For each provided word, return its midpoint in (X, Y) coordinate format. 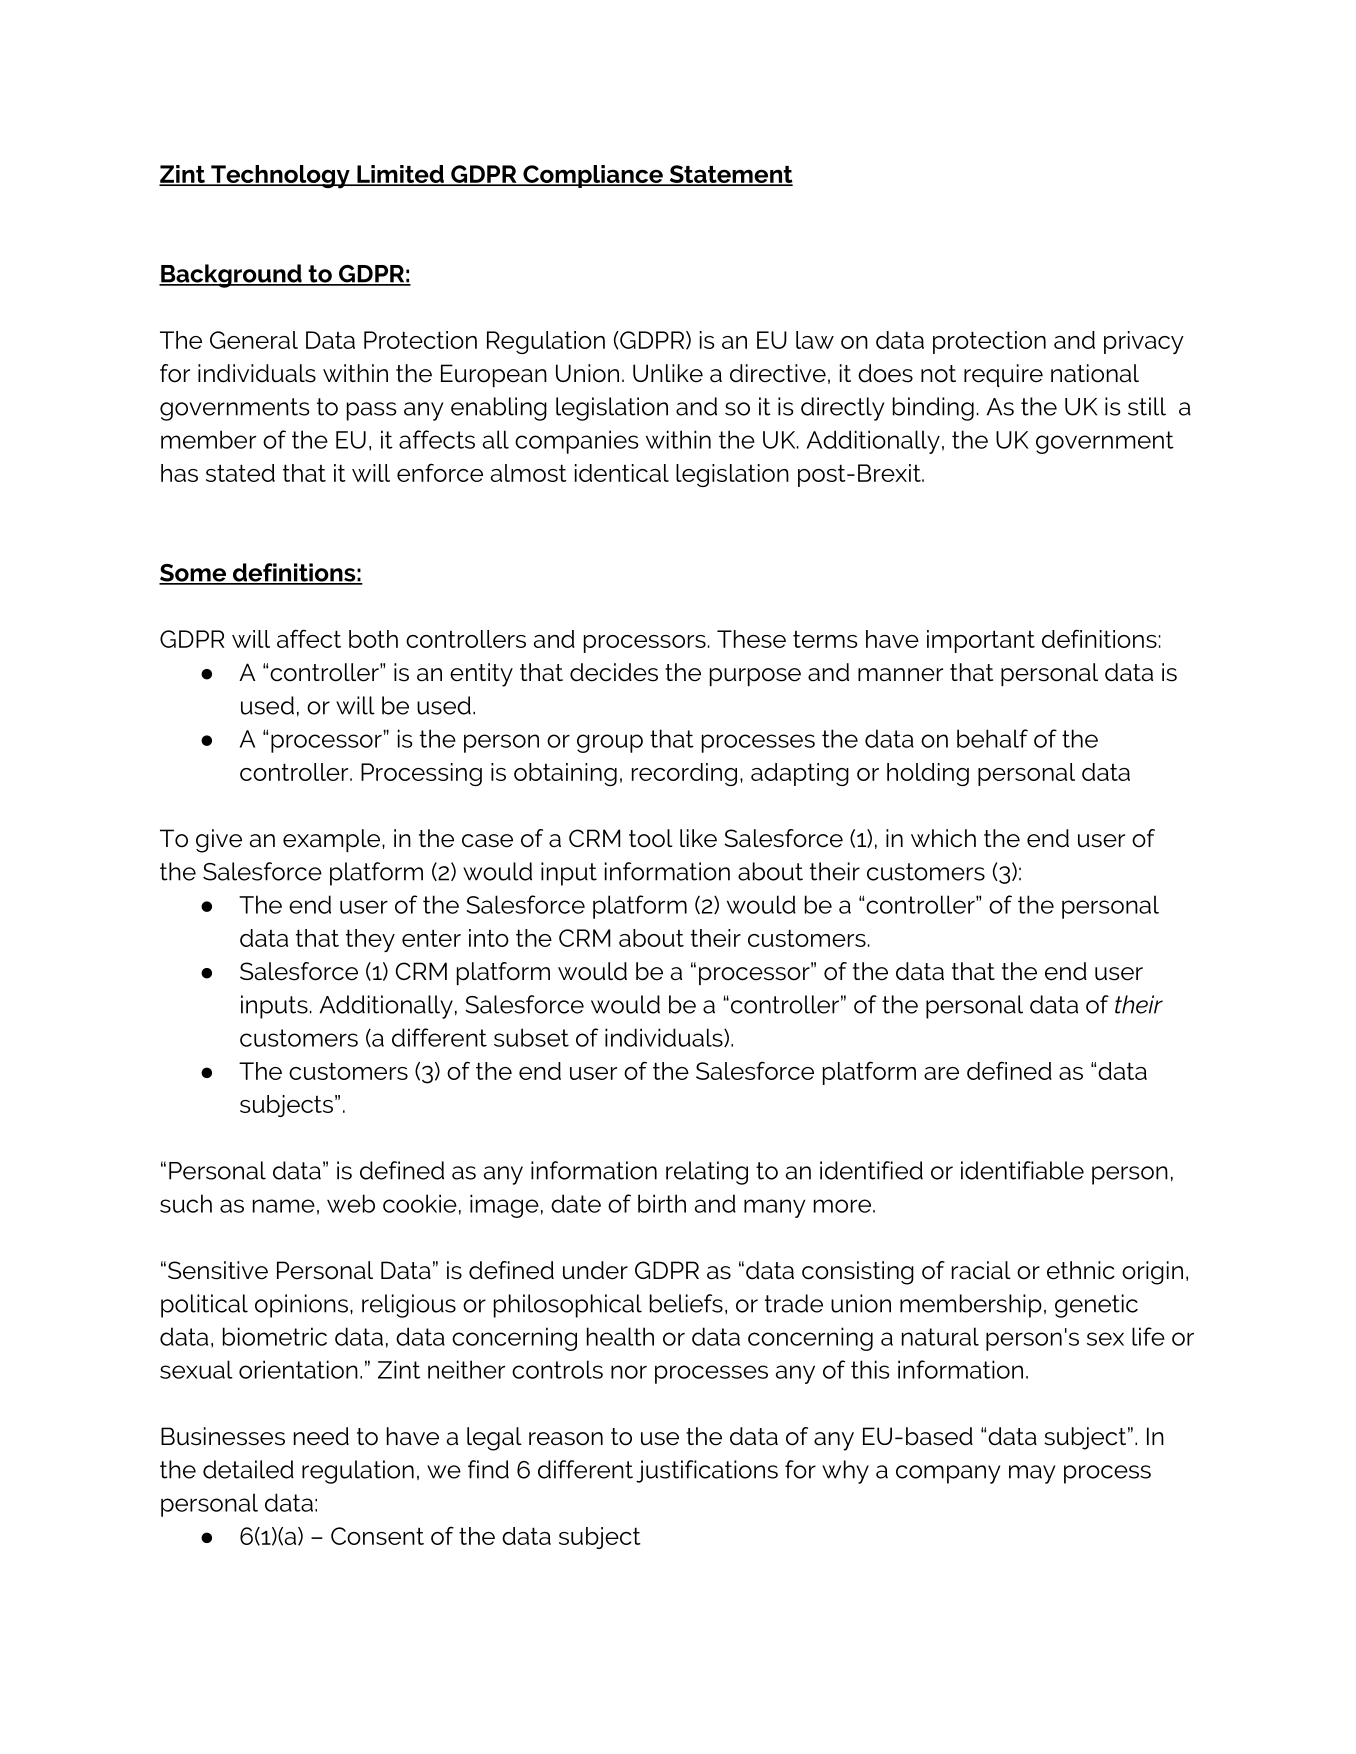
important (981, 641)
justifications (707, 1471)
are (941, 1073)
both (373, 639)
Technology (280, 177)
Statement (730, 175)
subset (531, 1037)
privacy (1144, 342)
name (284, 1206)
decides (614, 672)
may (1032, 1474)
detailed (248, 1469)
